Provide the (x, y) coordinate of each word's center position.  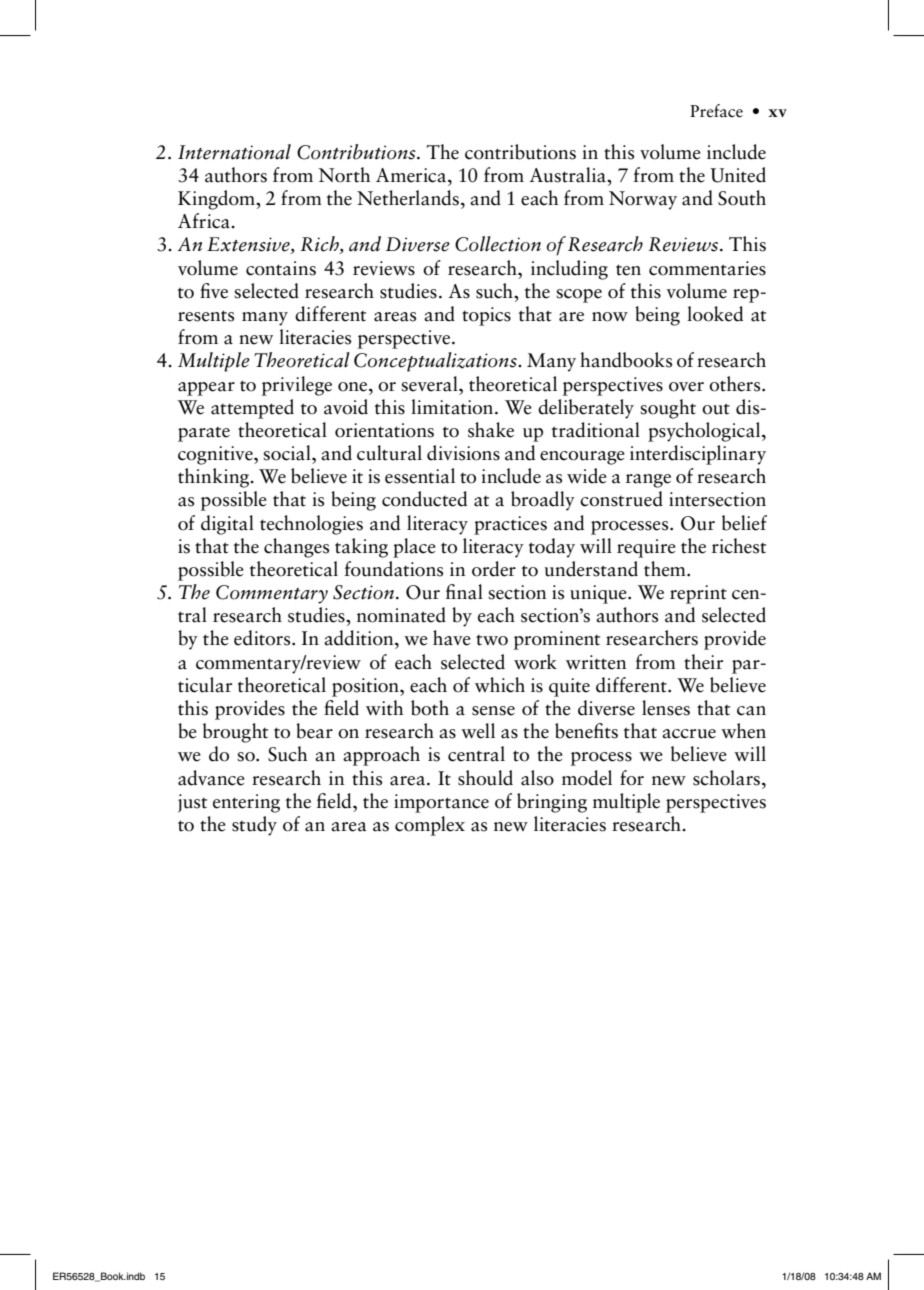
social (288, 453)
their (703, 662)
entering (246, 803)
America (412, 175)
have (452, 638)
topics (486, 316)
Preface (716, 111)
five (214, 291)
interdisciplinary (698, 455)
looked (715, 314)
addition (360, 638)
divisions (463, 453)
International (234, 152)
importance (441, 803)
